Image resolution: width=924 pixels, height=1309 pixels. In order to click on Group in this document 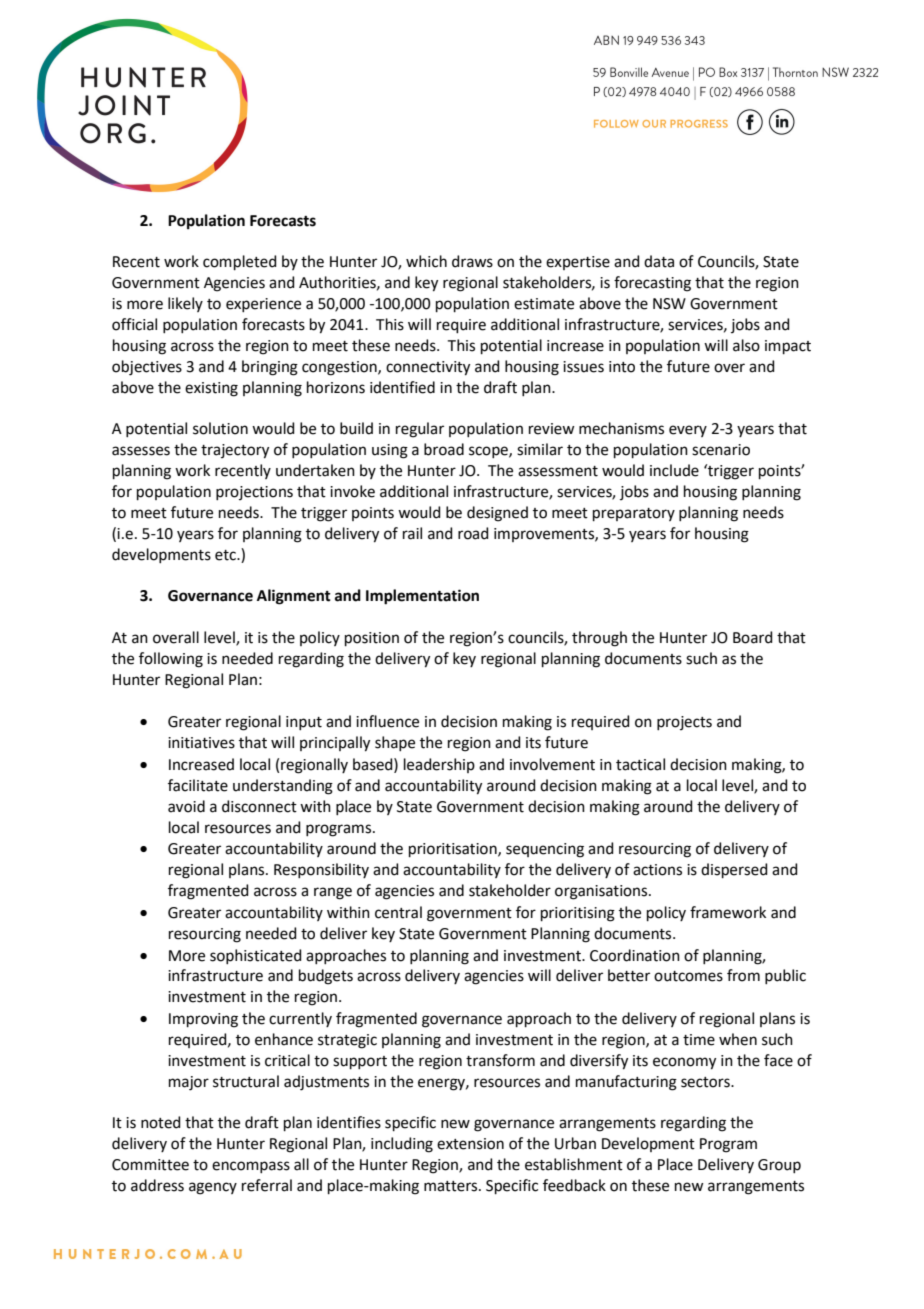, I will do `click(779, 1166)`.
